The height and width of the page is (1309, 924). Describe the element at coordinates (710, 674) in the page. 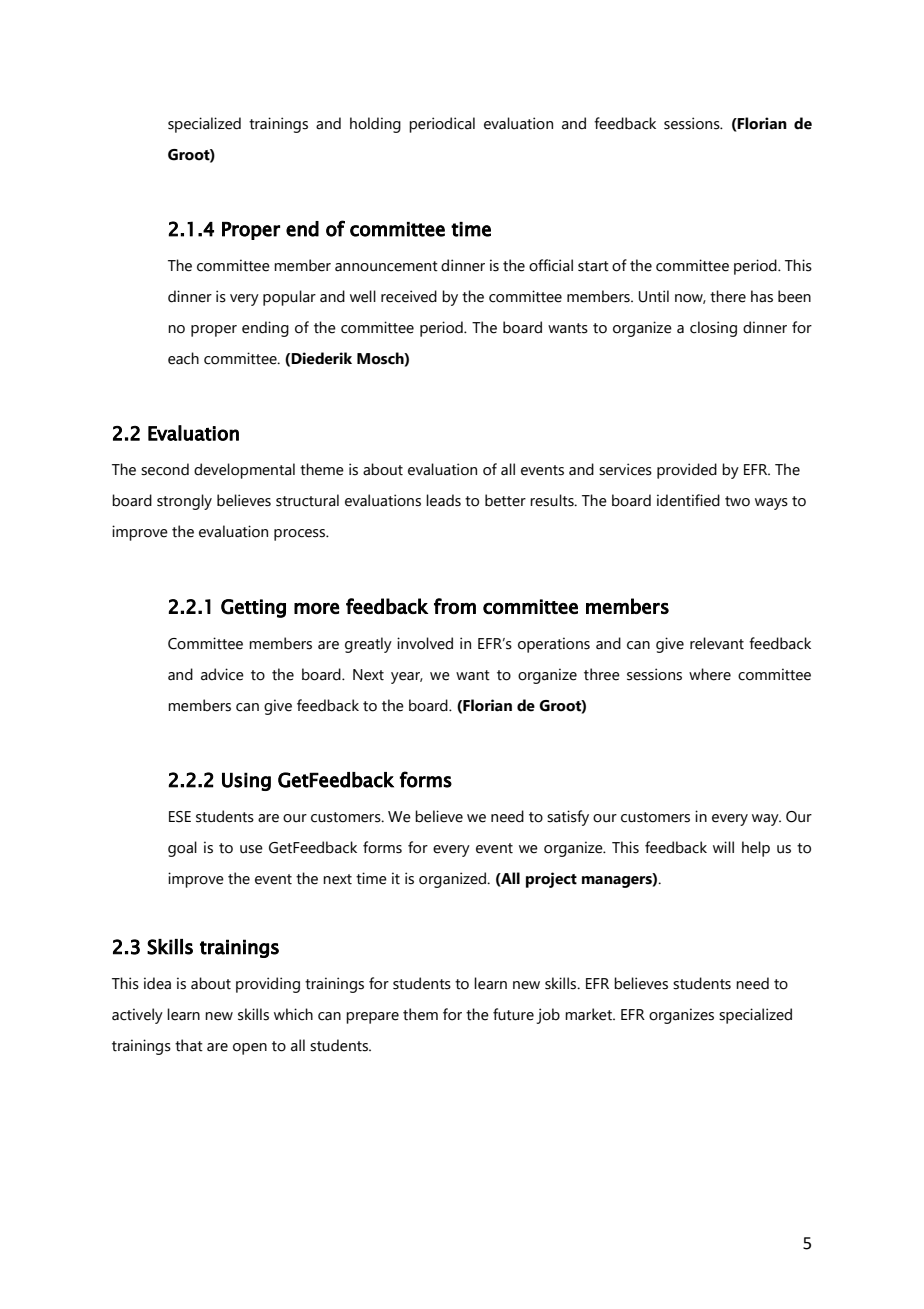

I see `where` at that location.
